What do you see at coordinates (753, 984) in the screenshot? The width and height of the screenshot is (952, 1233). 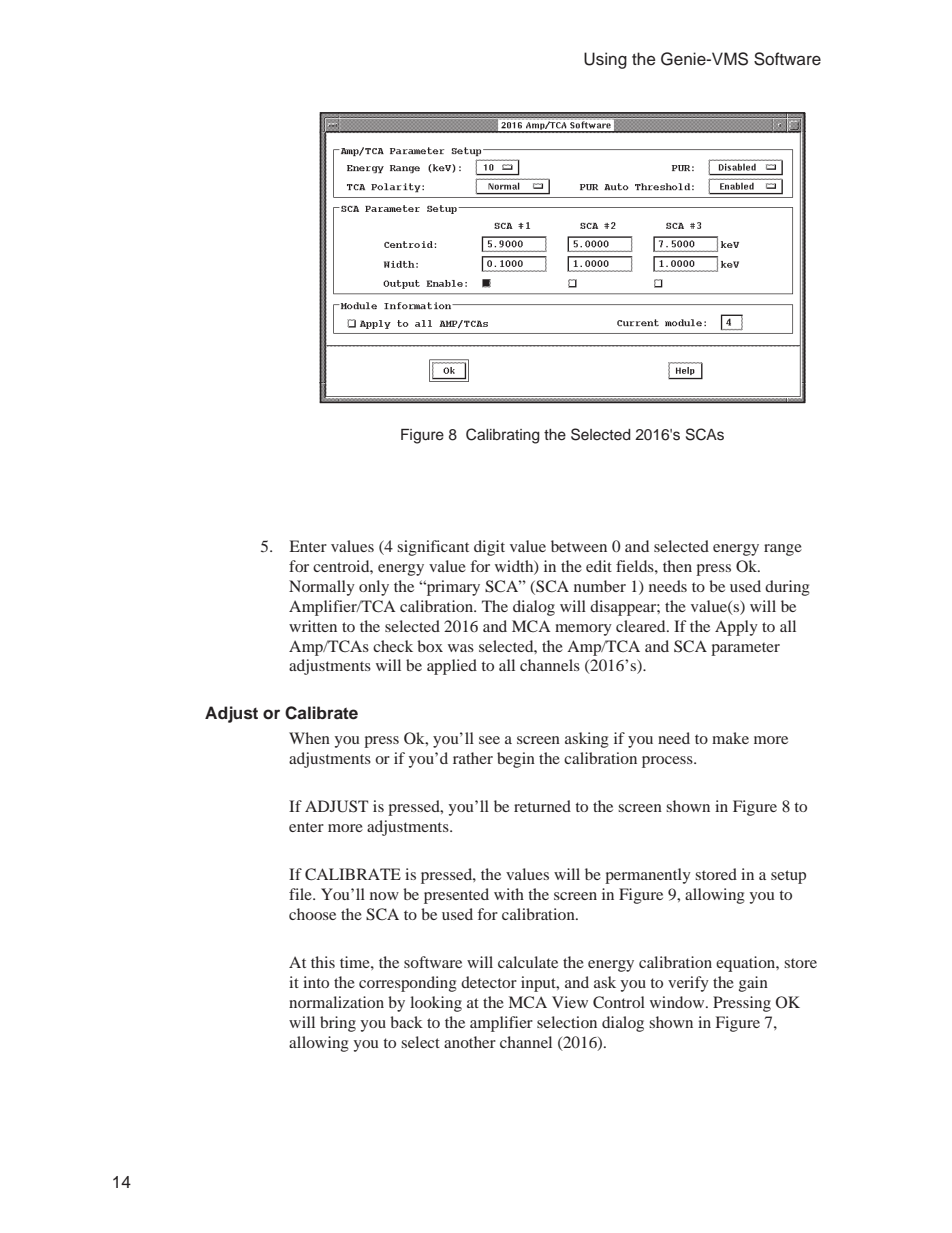 I see `gain` at bounding box center [753, 984].
